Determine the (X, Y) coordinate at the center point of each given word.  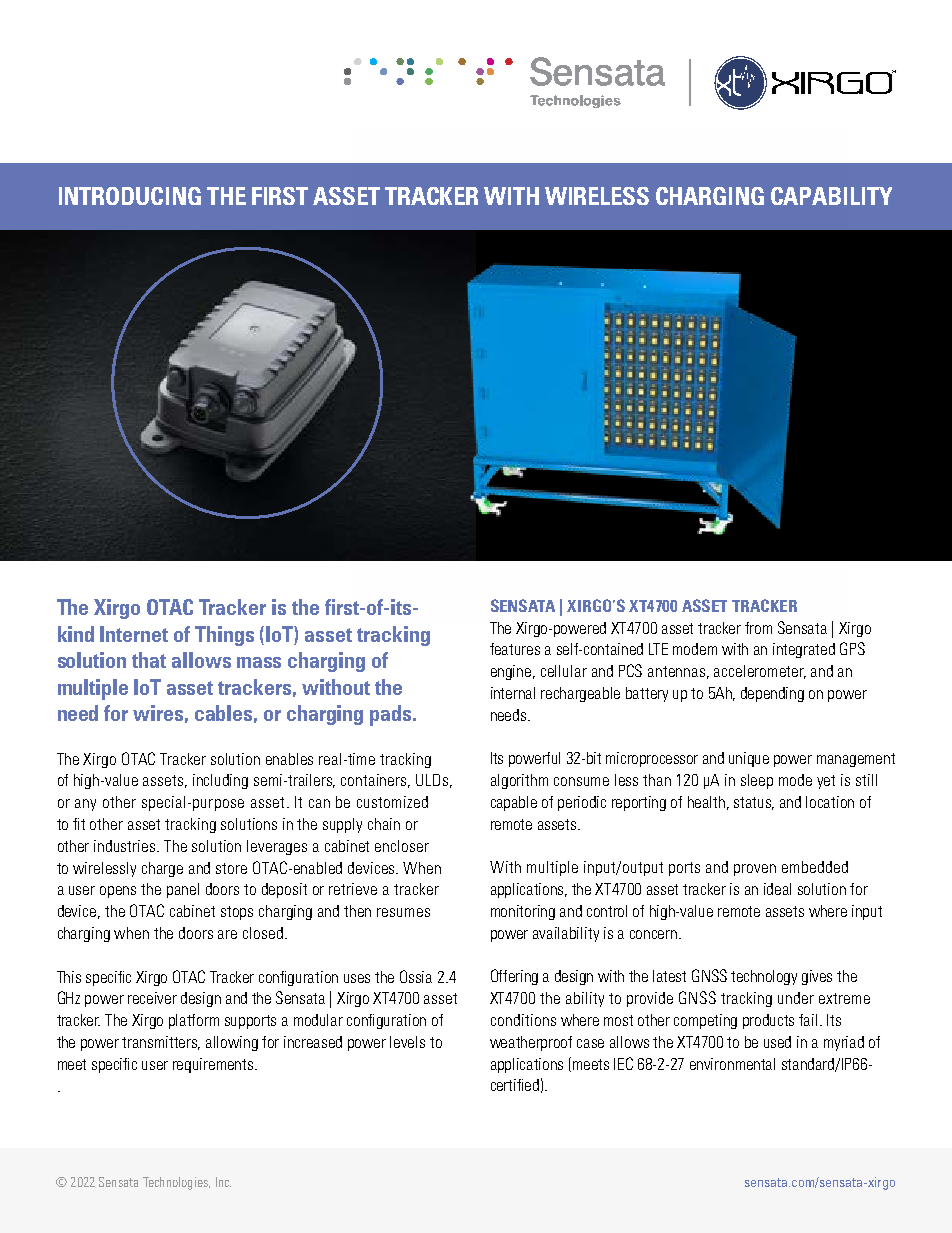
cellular (564, 671)
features (515, 649)
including (220, 781)
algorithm (519, 781)
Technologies (176, 1183)
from (758, 628)
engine (512, 672)
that (149, 660)
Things (224, 636)
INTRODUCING (130, 196)
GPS (852, 648)
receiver (152, 998)
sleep (757, 781)
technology (764, 977)
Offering (514, 977)
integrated (804, 650)
